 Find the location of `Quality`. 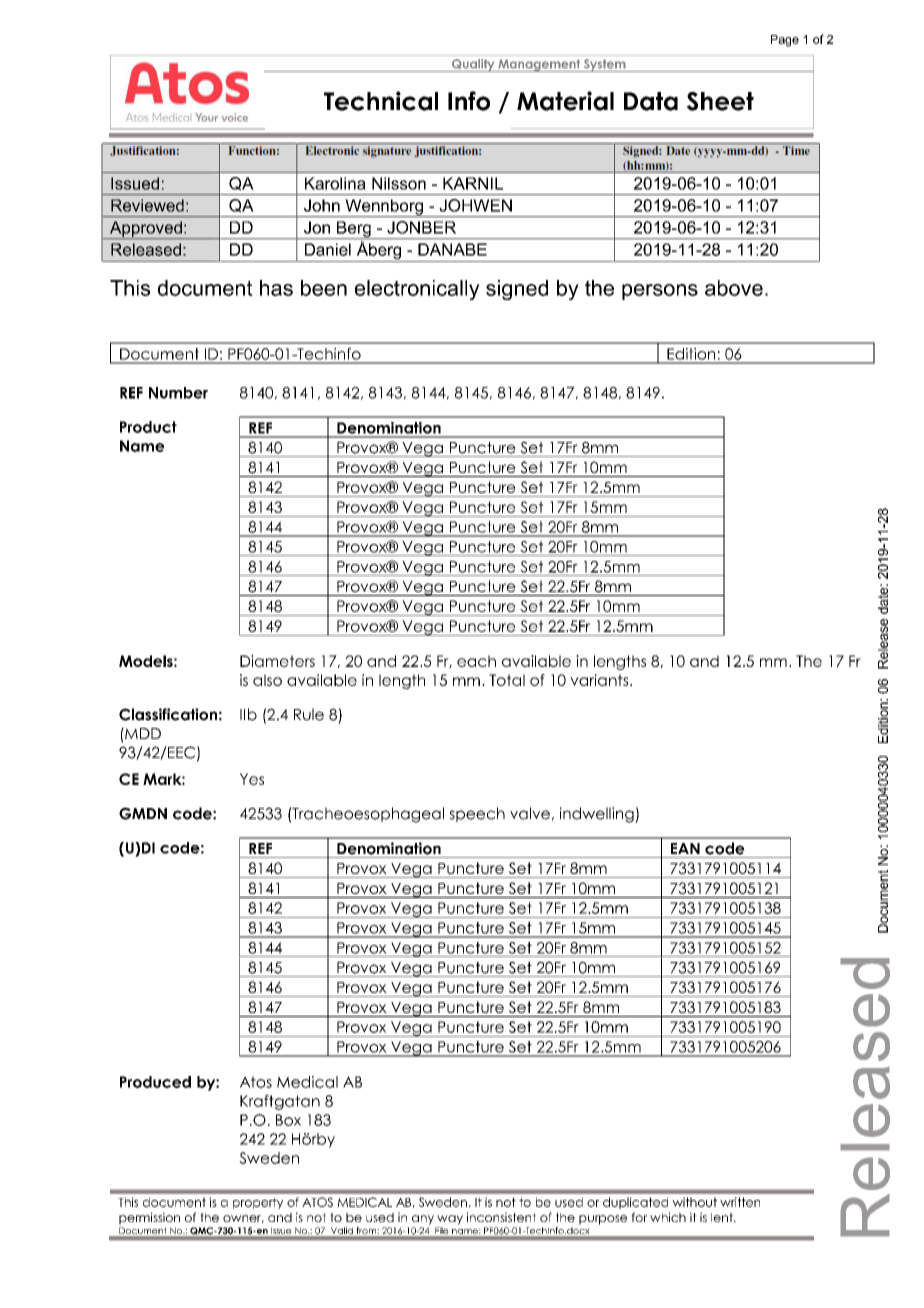

Quality is located at coordinates (473, 65).
